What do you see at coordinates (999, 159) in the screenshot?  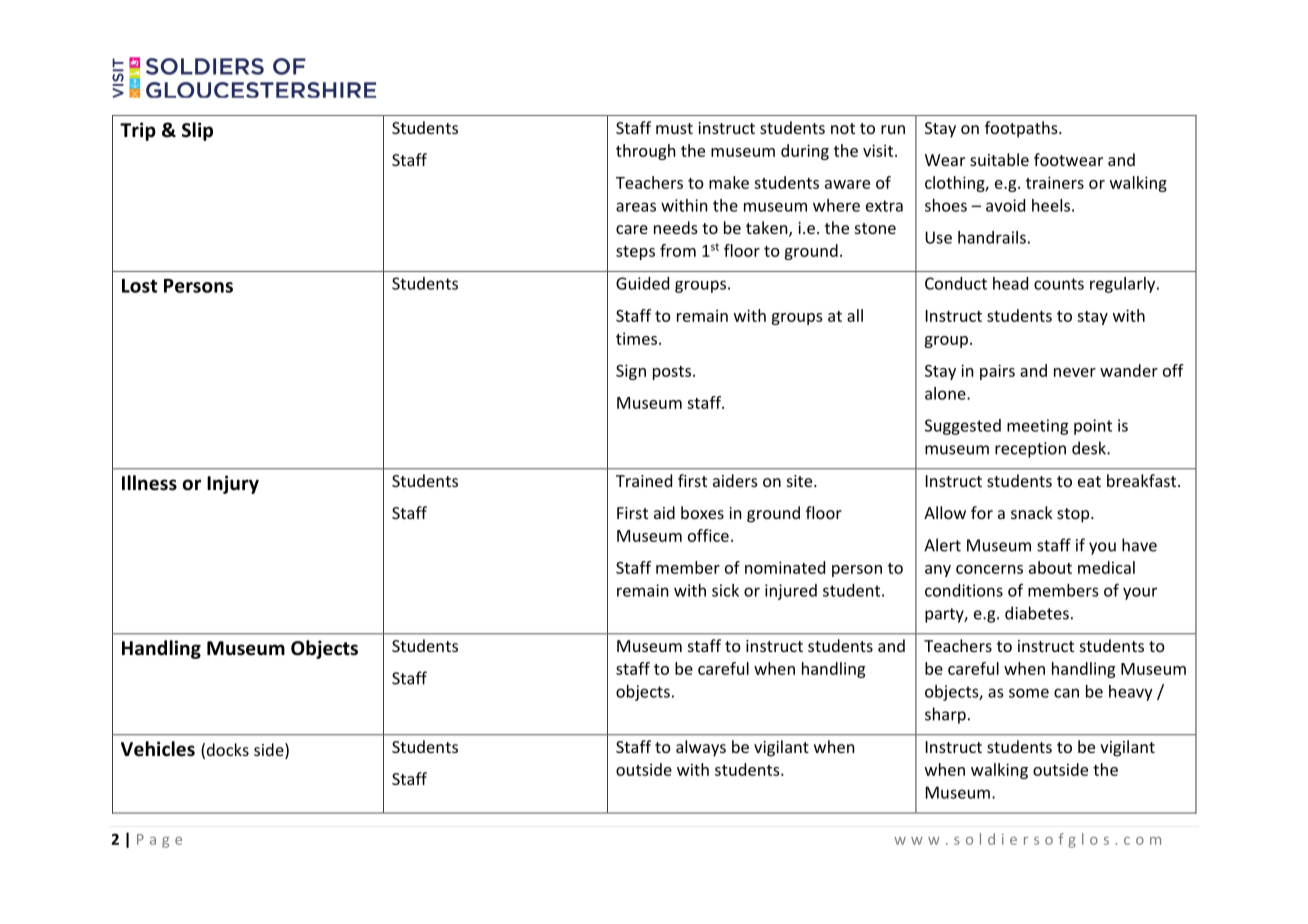 I see `suitable` at bounding box center [999, 159].
